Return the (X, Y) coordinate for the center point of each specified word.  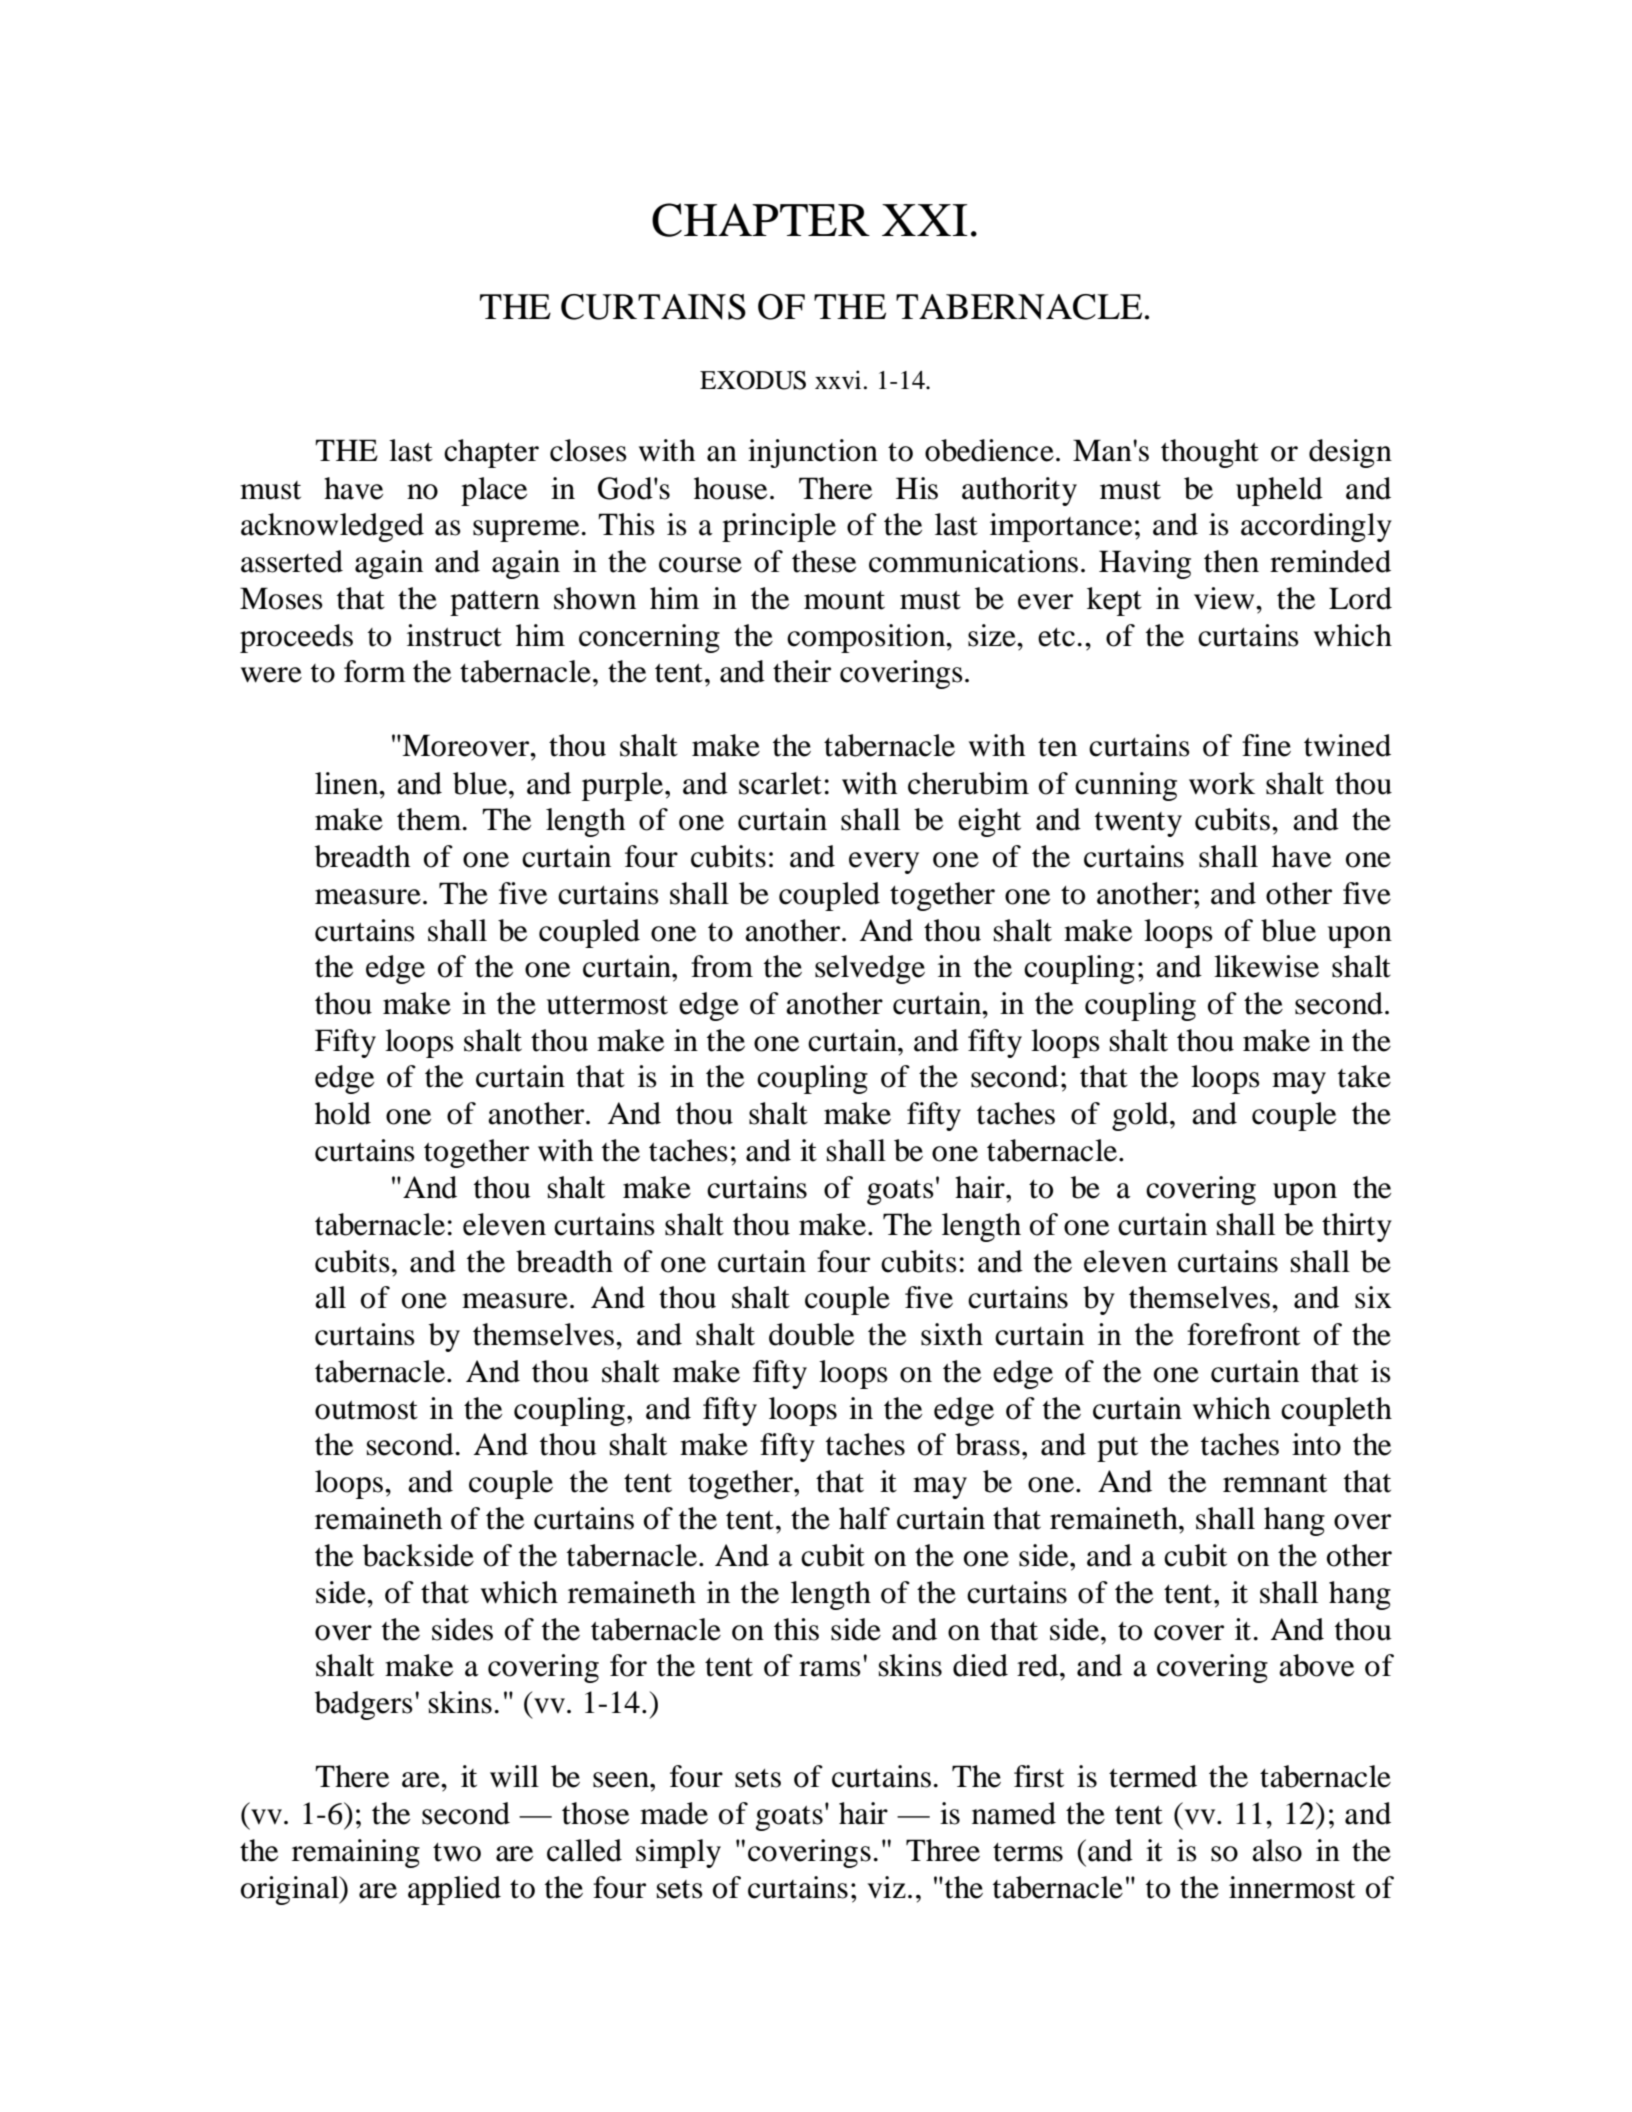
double (811, 1334)
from (722, 966)
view (1225, 598)
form (375, 671)
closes (588, 450)
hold (343, 1113)
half (864, 1518)
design (1350, 453)
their (802, 671)
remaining (356, 1853)
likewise (1266, 966)
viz (887, 1887)
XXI (925, 220)
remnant (1275, 1483)
